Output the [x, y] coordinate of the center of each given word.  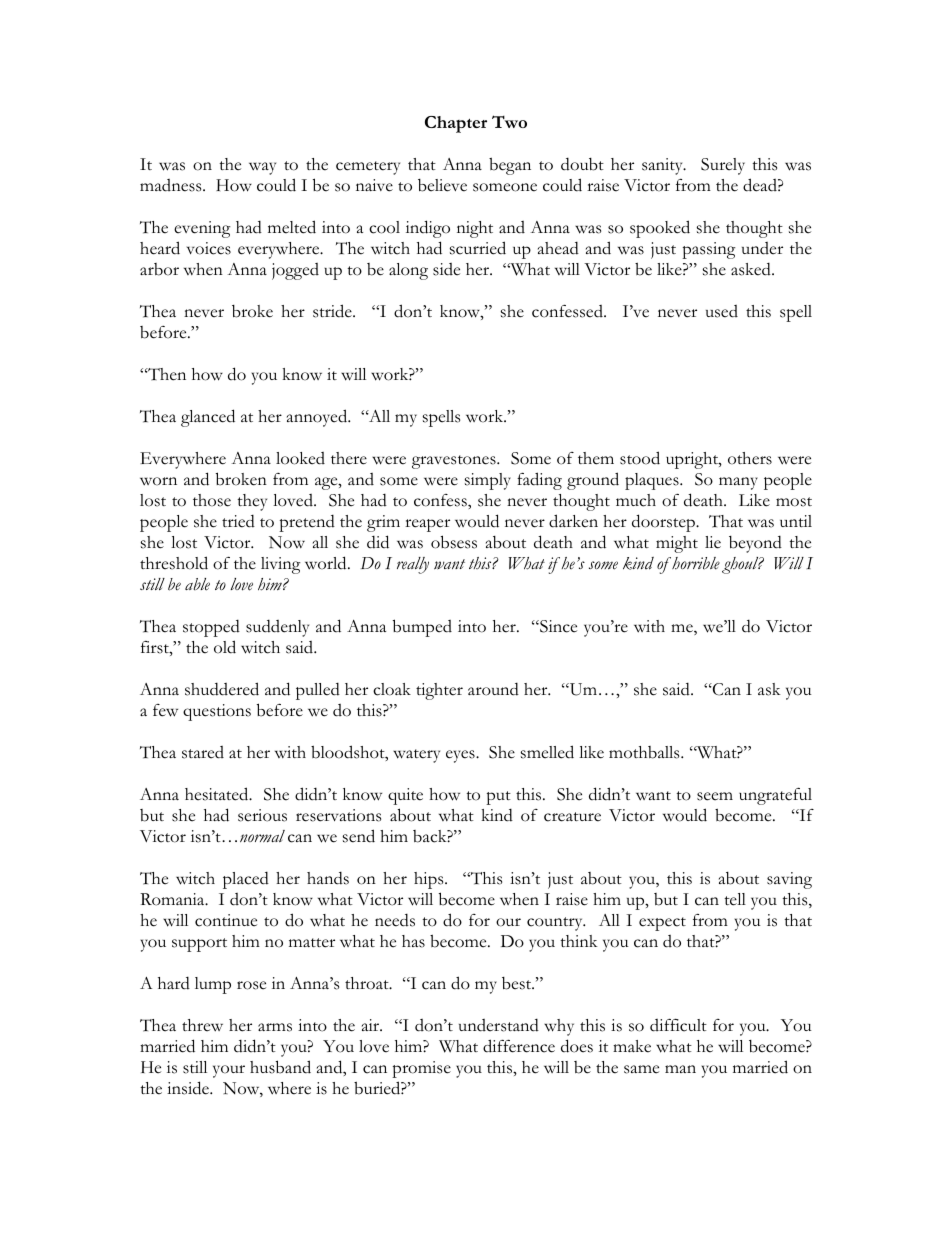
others [750, 458]
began [510, 166]
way [262, 168]
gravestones [455, 462]
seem [715, 796]
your [229, 1071]
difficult [678, 1025]
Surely [723, 166]
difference [519, 1046]
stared [203, 752]
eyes [461, 756]
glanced [208, 418]
